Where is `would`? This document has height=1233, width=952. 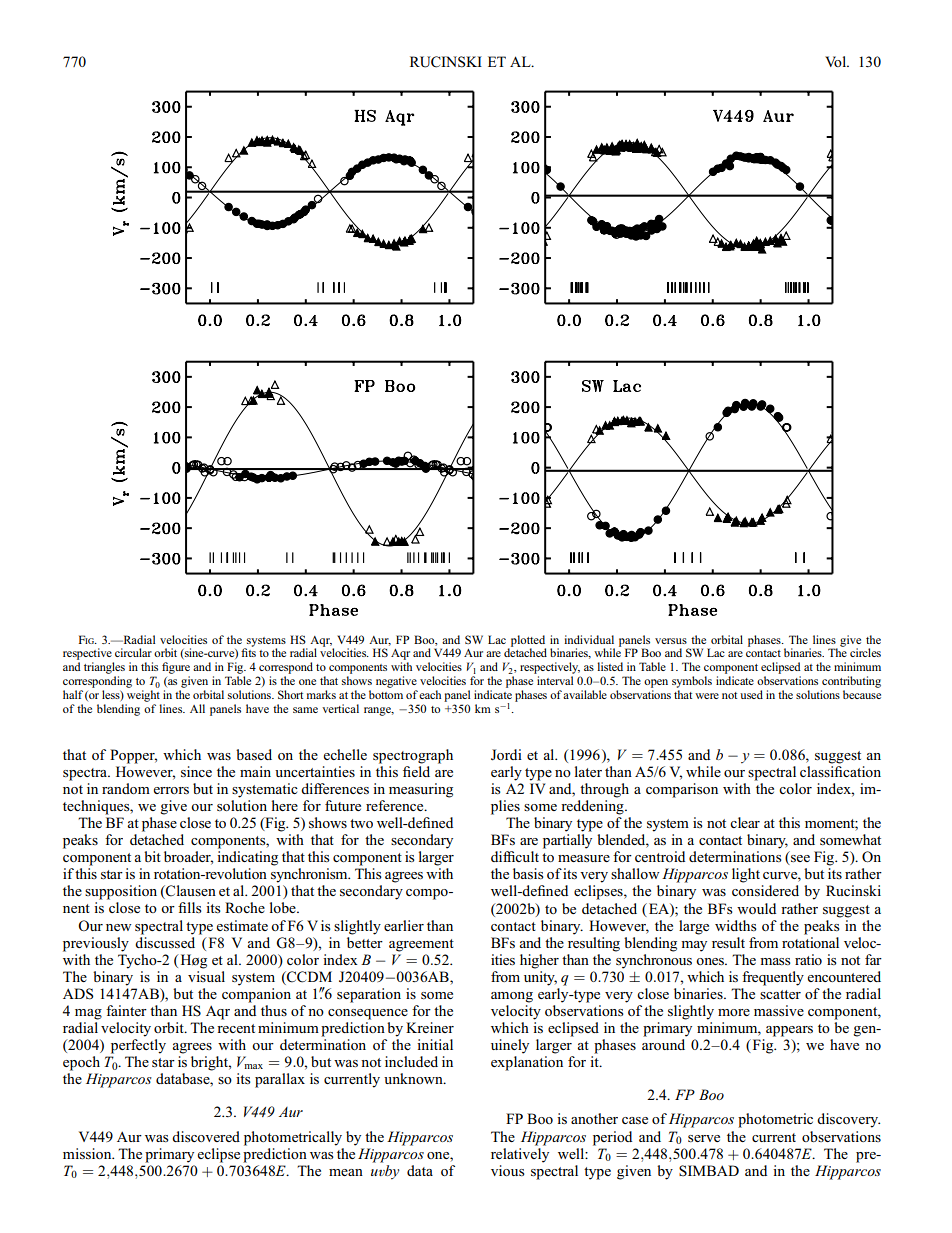 would is located at coordinates (756, 908).
